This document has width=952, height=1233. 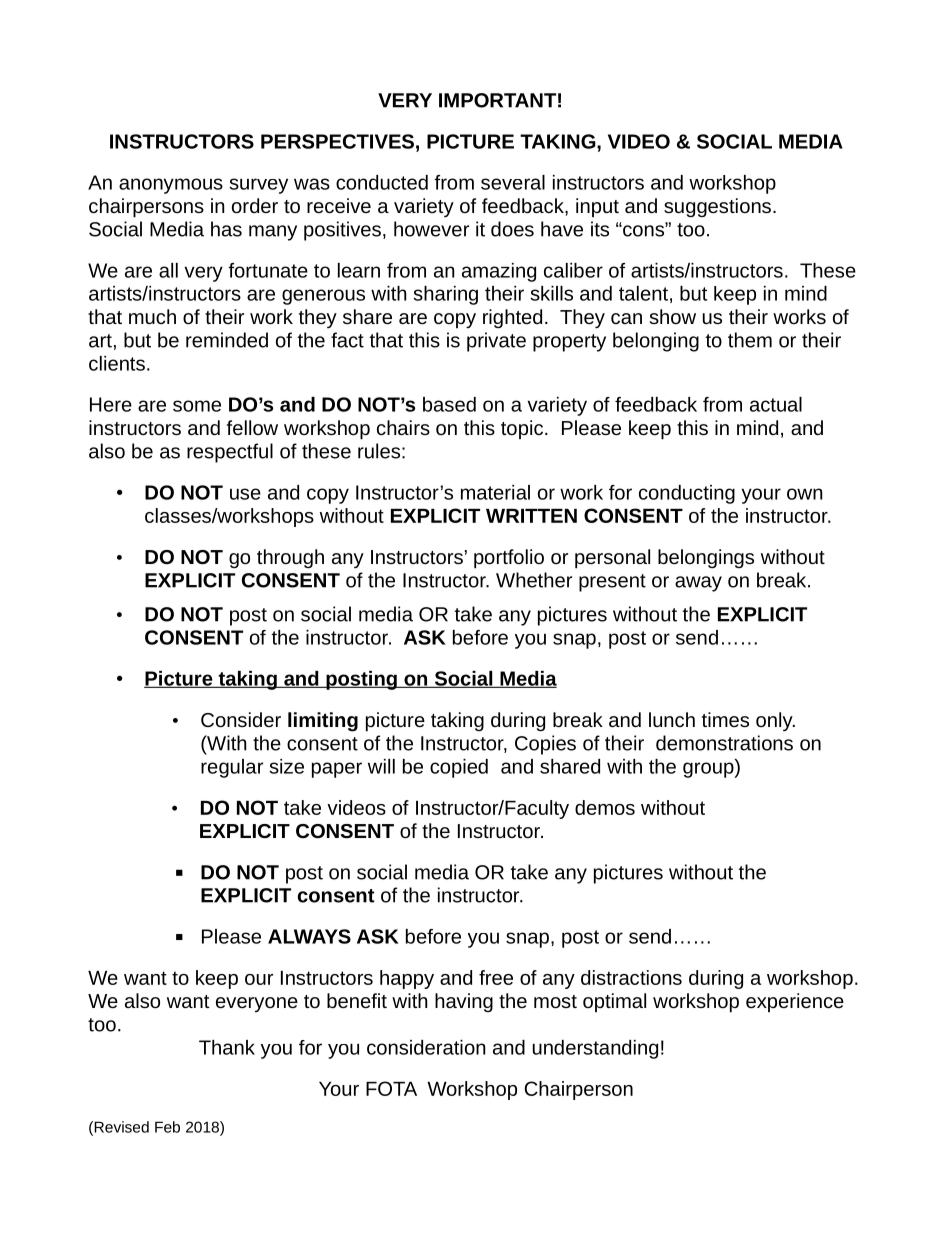 What do you see at coordinates (497, 100) in the document?
I see `IMPORTANT` at bounding box center [497, 100].
